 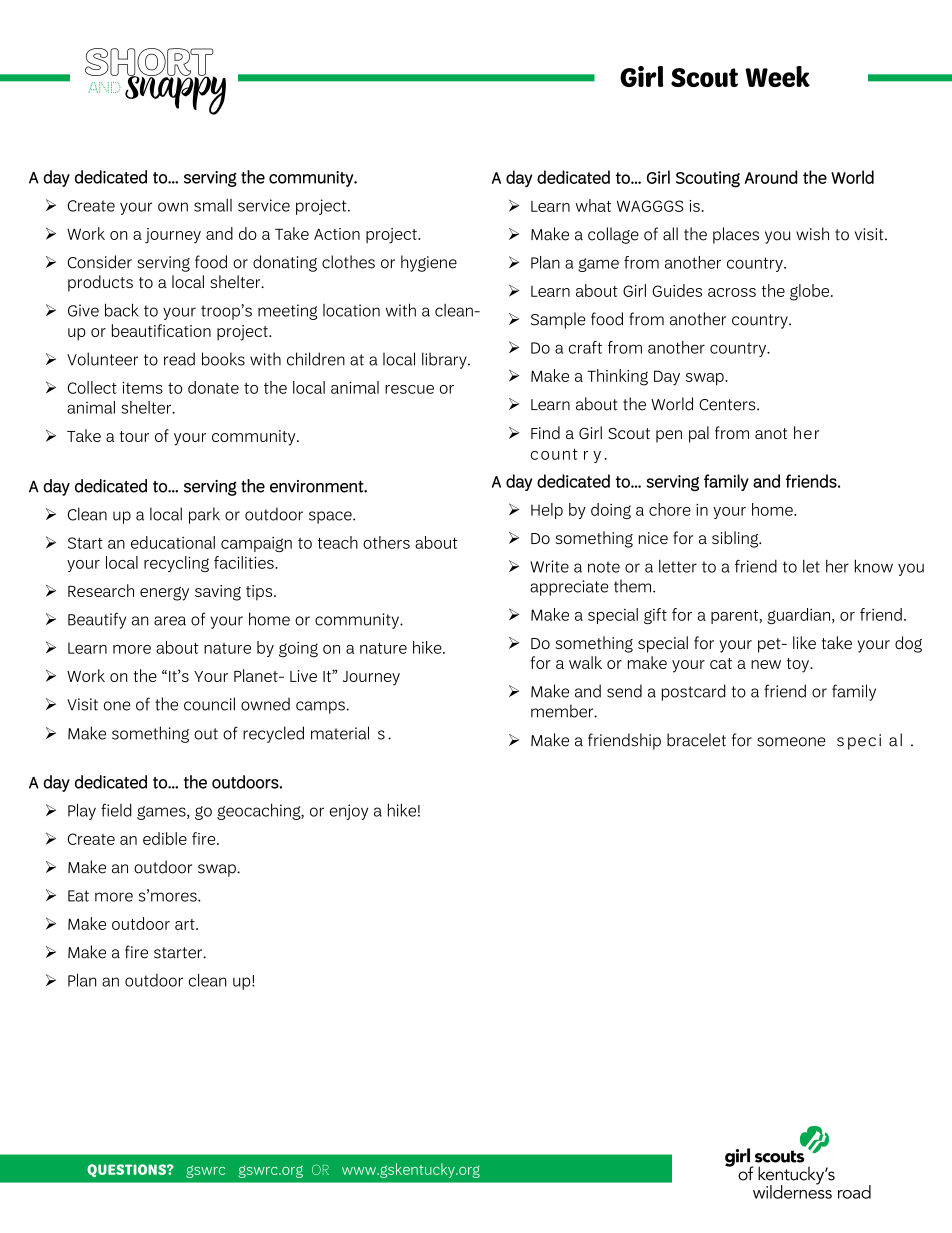 I want to click on Find, so click(x=545, y=432).
